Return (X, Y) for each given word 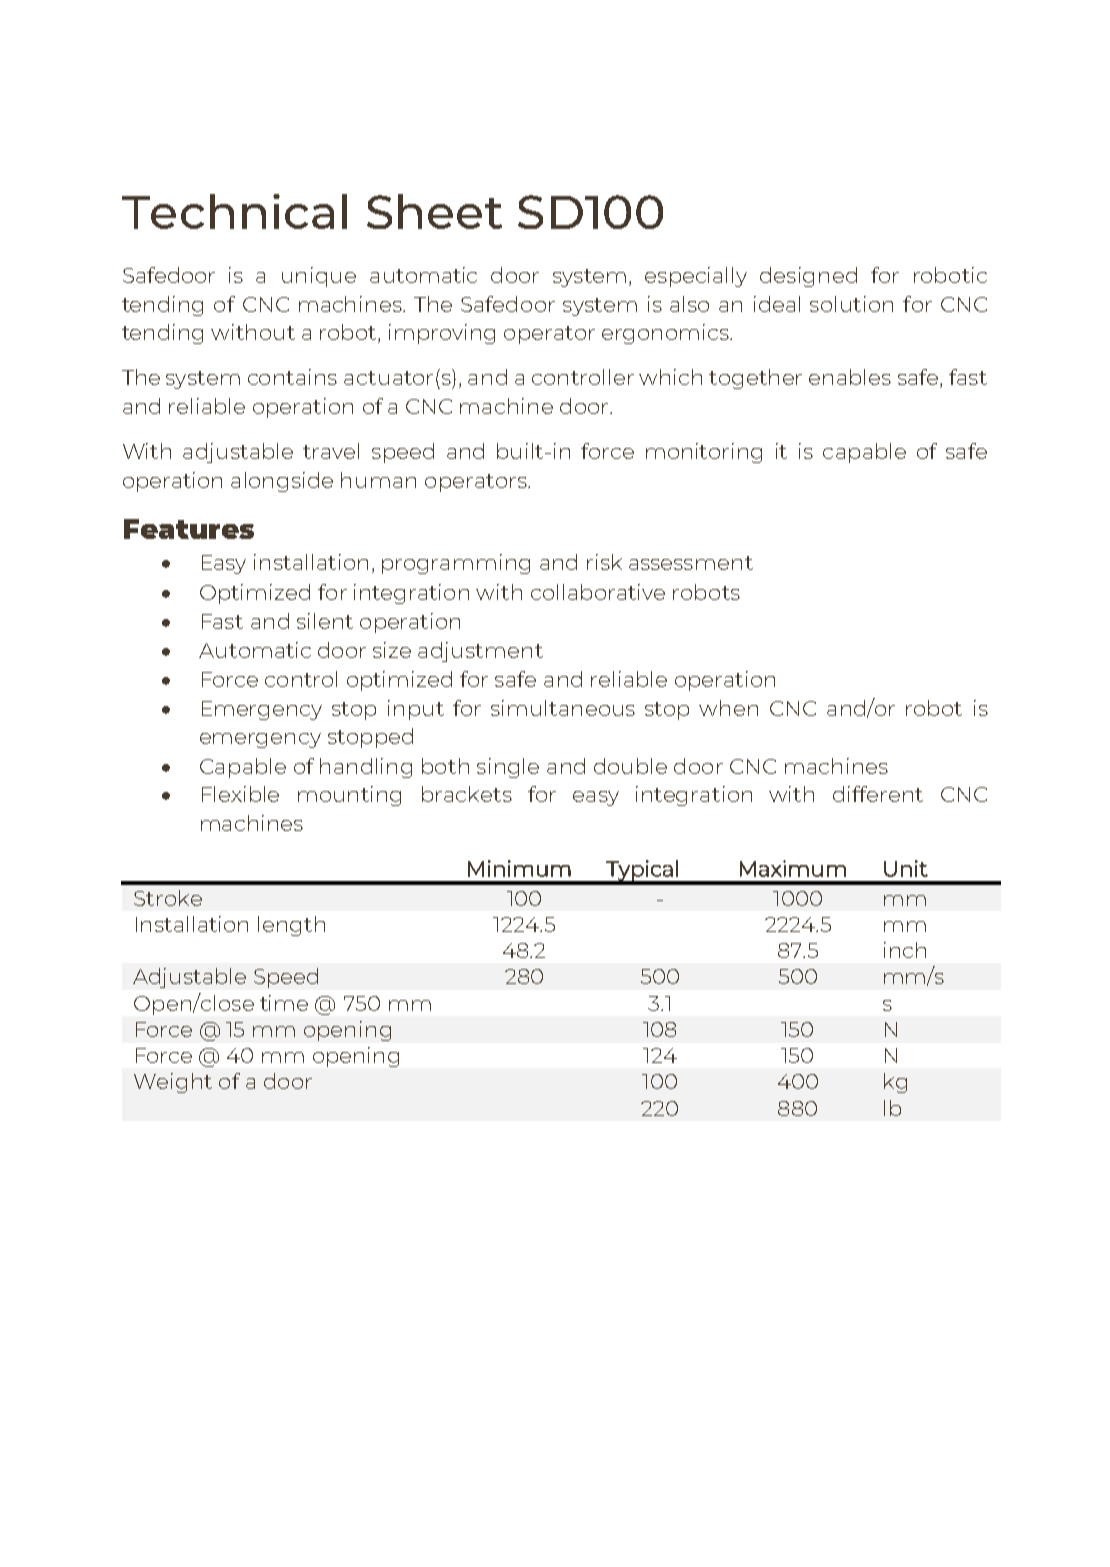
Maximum (793, 868)
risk (604, 562)
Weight (173, 1083)
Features (189, 529)
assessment (691, 563)
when (728, 708)
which (670, 377)
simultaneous (563, 708)
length (291, 926)
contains (292, 377)
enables (850, 377)
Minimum (519, 868)
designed (808, 277)
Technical (234, 211)
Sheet (434, 211)
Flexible (240, 794)
